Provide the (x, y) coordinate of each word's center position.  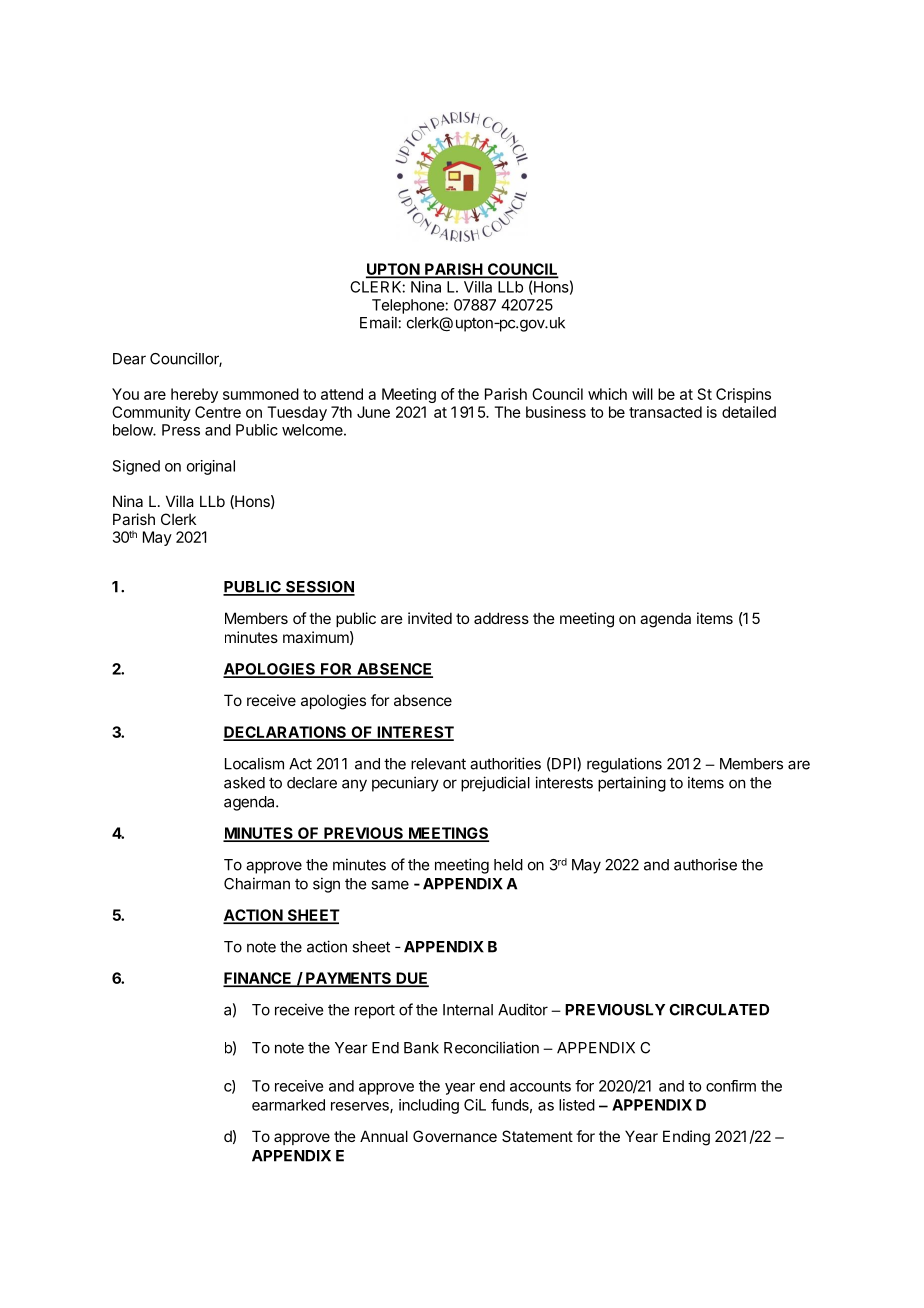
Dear (129, 359)
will (642, 394)
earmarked (288, 1105)
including (429, 1106)
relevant (438, 764)
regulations (624, 765)
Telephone (409, 306)
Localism (254, 763)
